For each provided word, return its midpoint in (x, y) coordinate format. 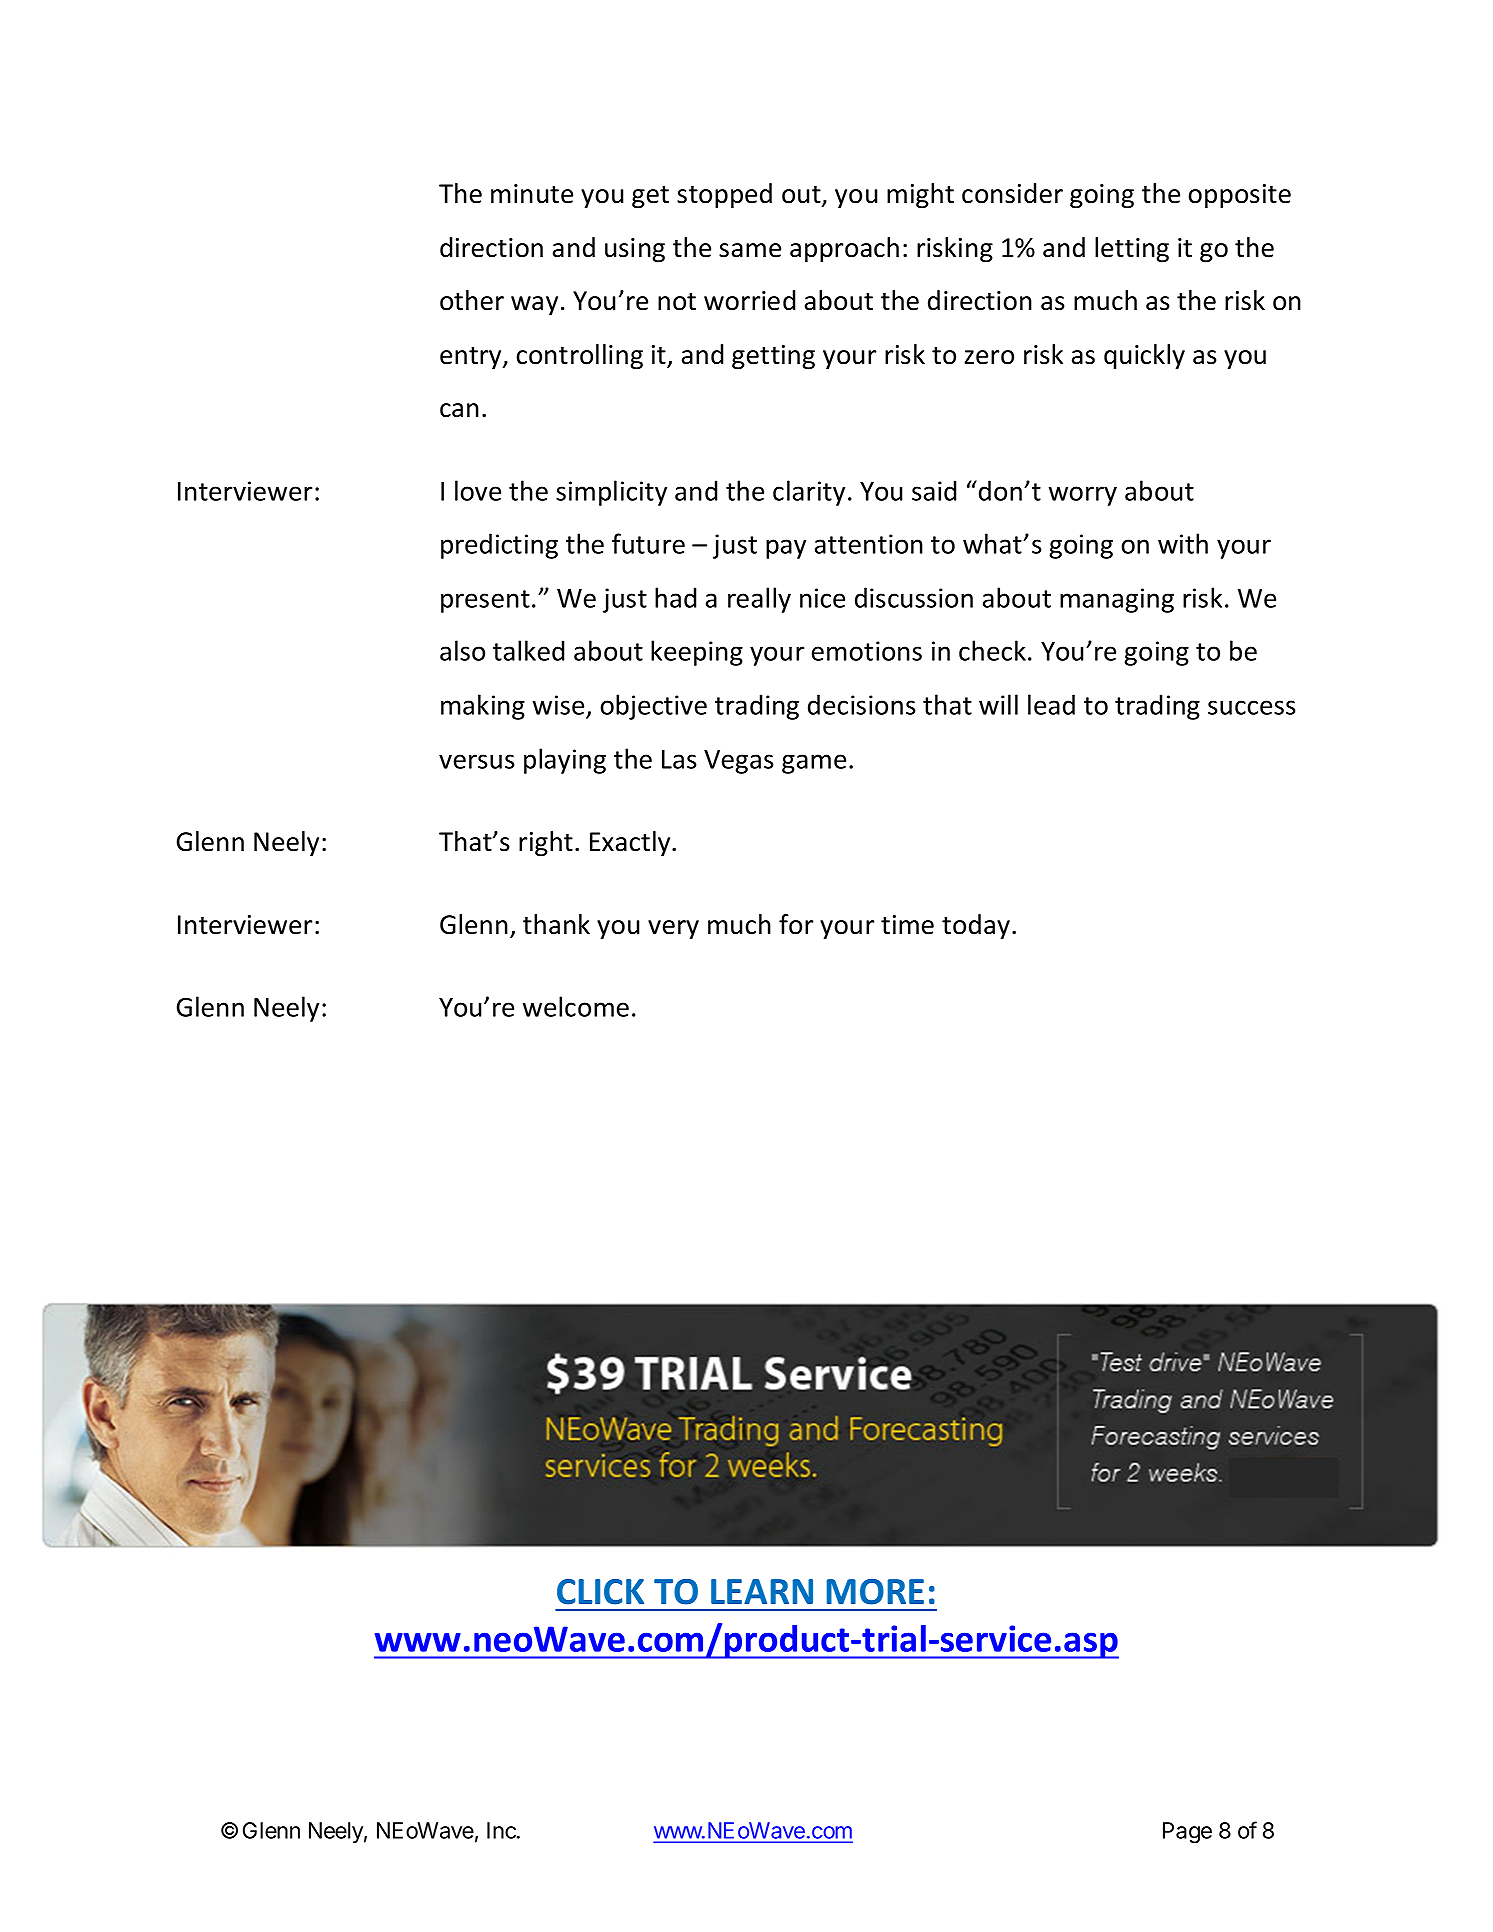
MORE (875, 1592)
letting (1132, 250)
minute (532, 194)
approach (844, 250)
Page (1187, 1833)
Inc (502, 1830)
